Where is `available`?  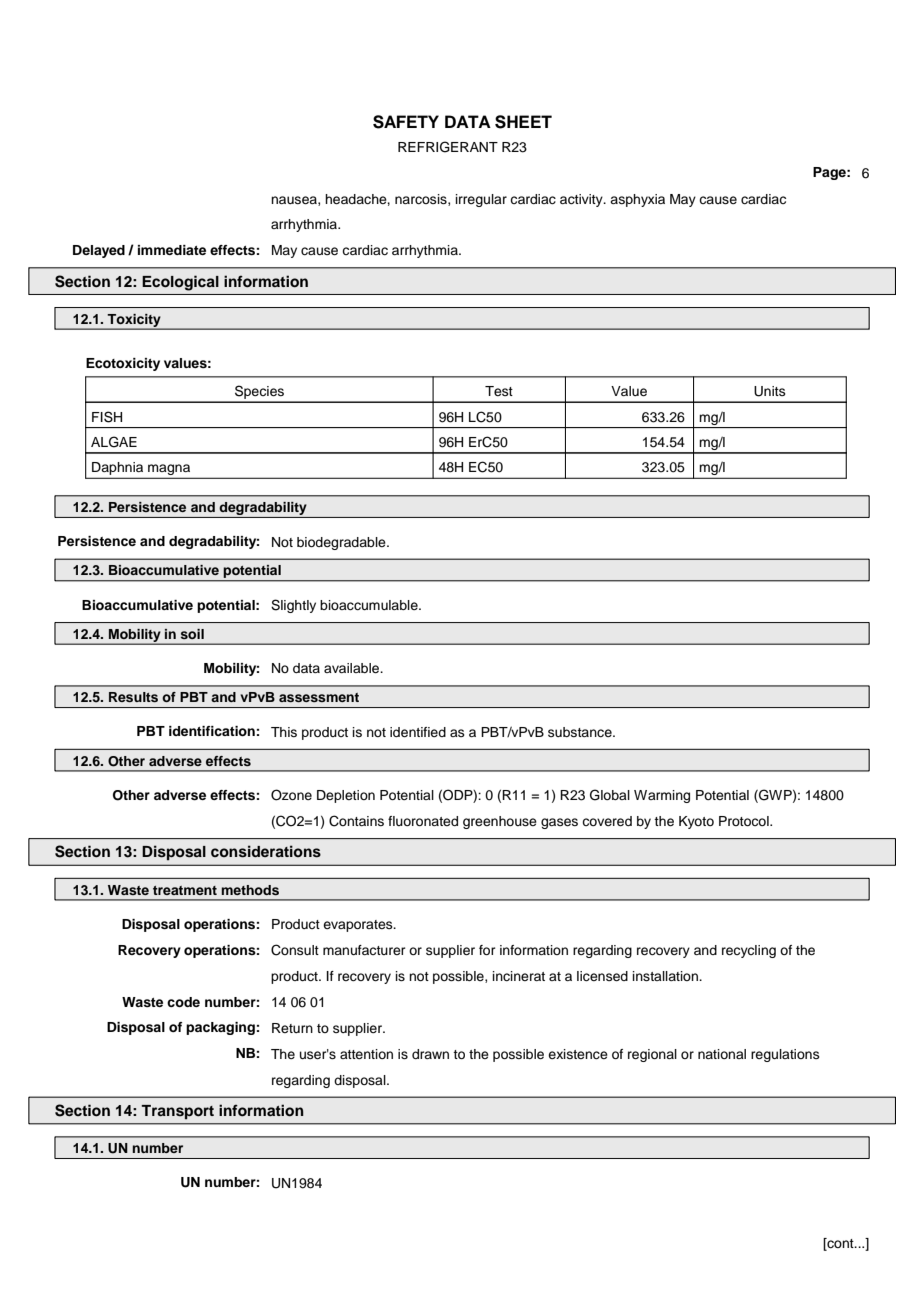
available is located at coordinates (353, 668).
